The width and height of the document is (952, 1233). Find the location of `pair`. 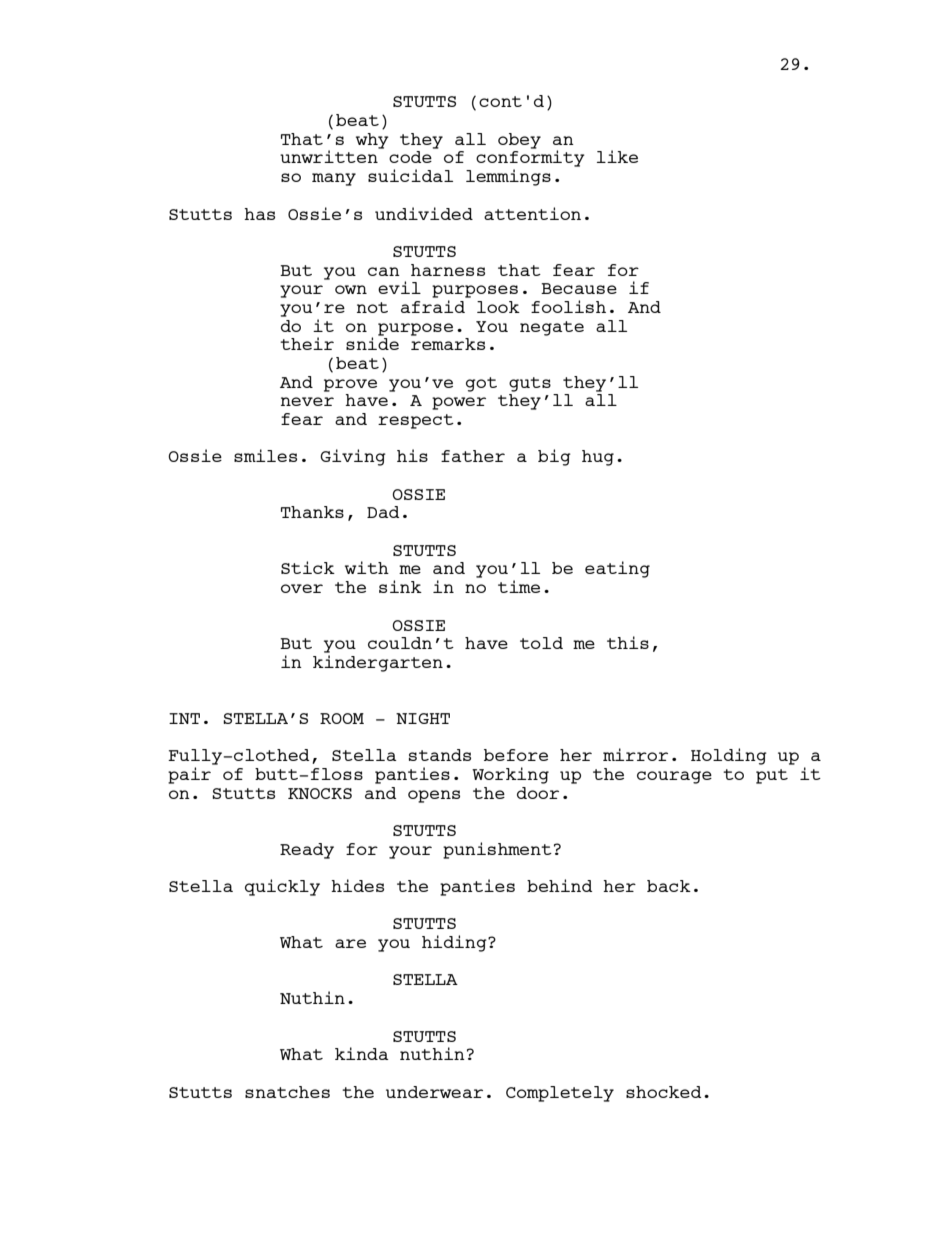

pair is located at coordinates (189, 775).
